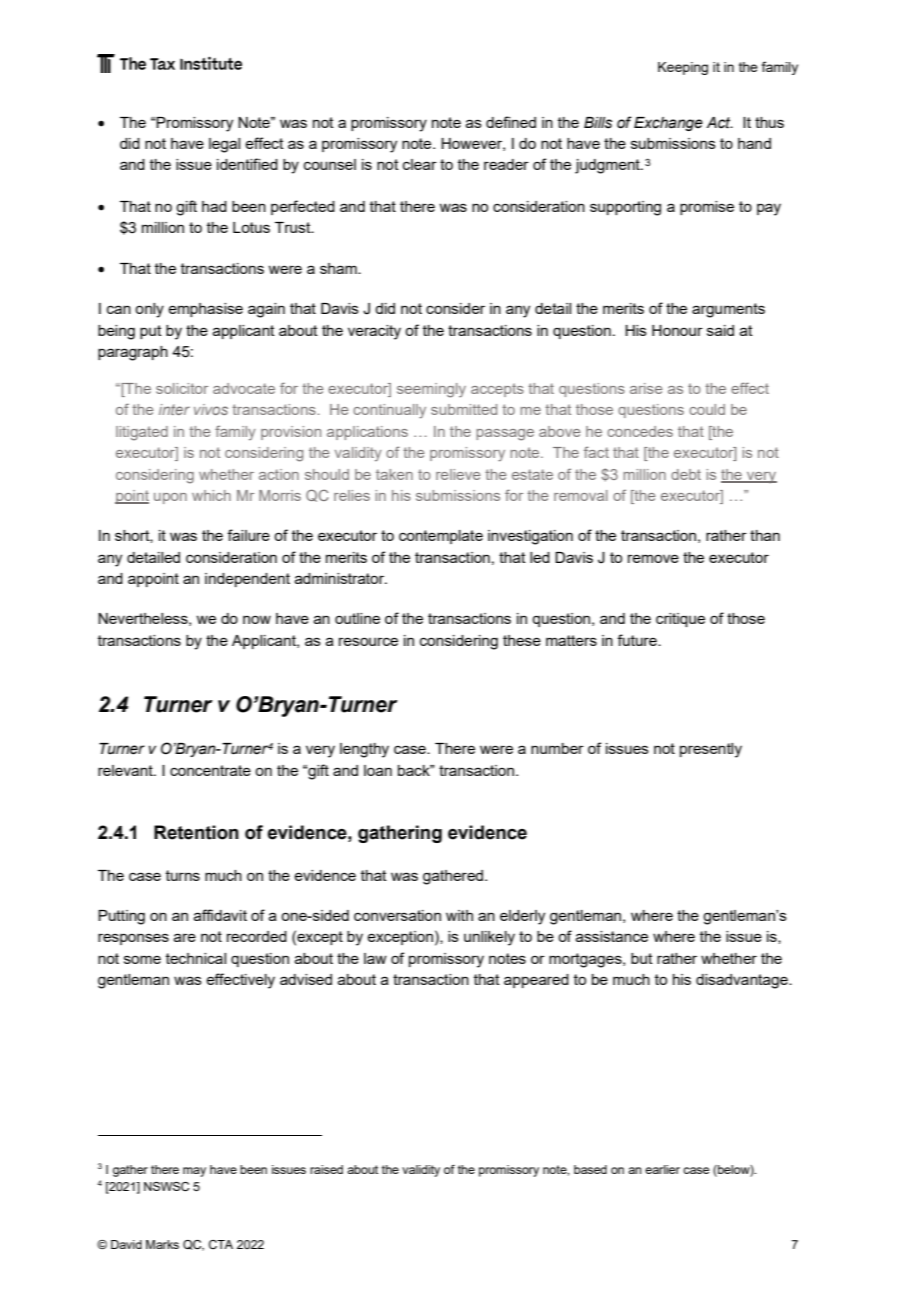  I want to click on legal, so click(224, 145).
